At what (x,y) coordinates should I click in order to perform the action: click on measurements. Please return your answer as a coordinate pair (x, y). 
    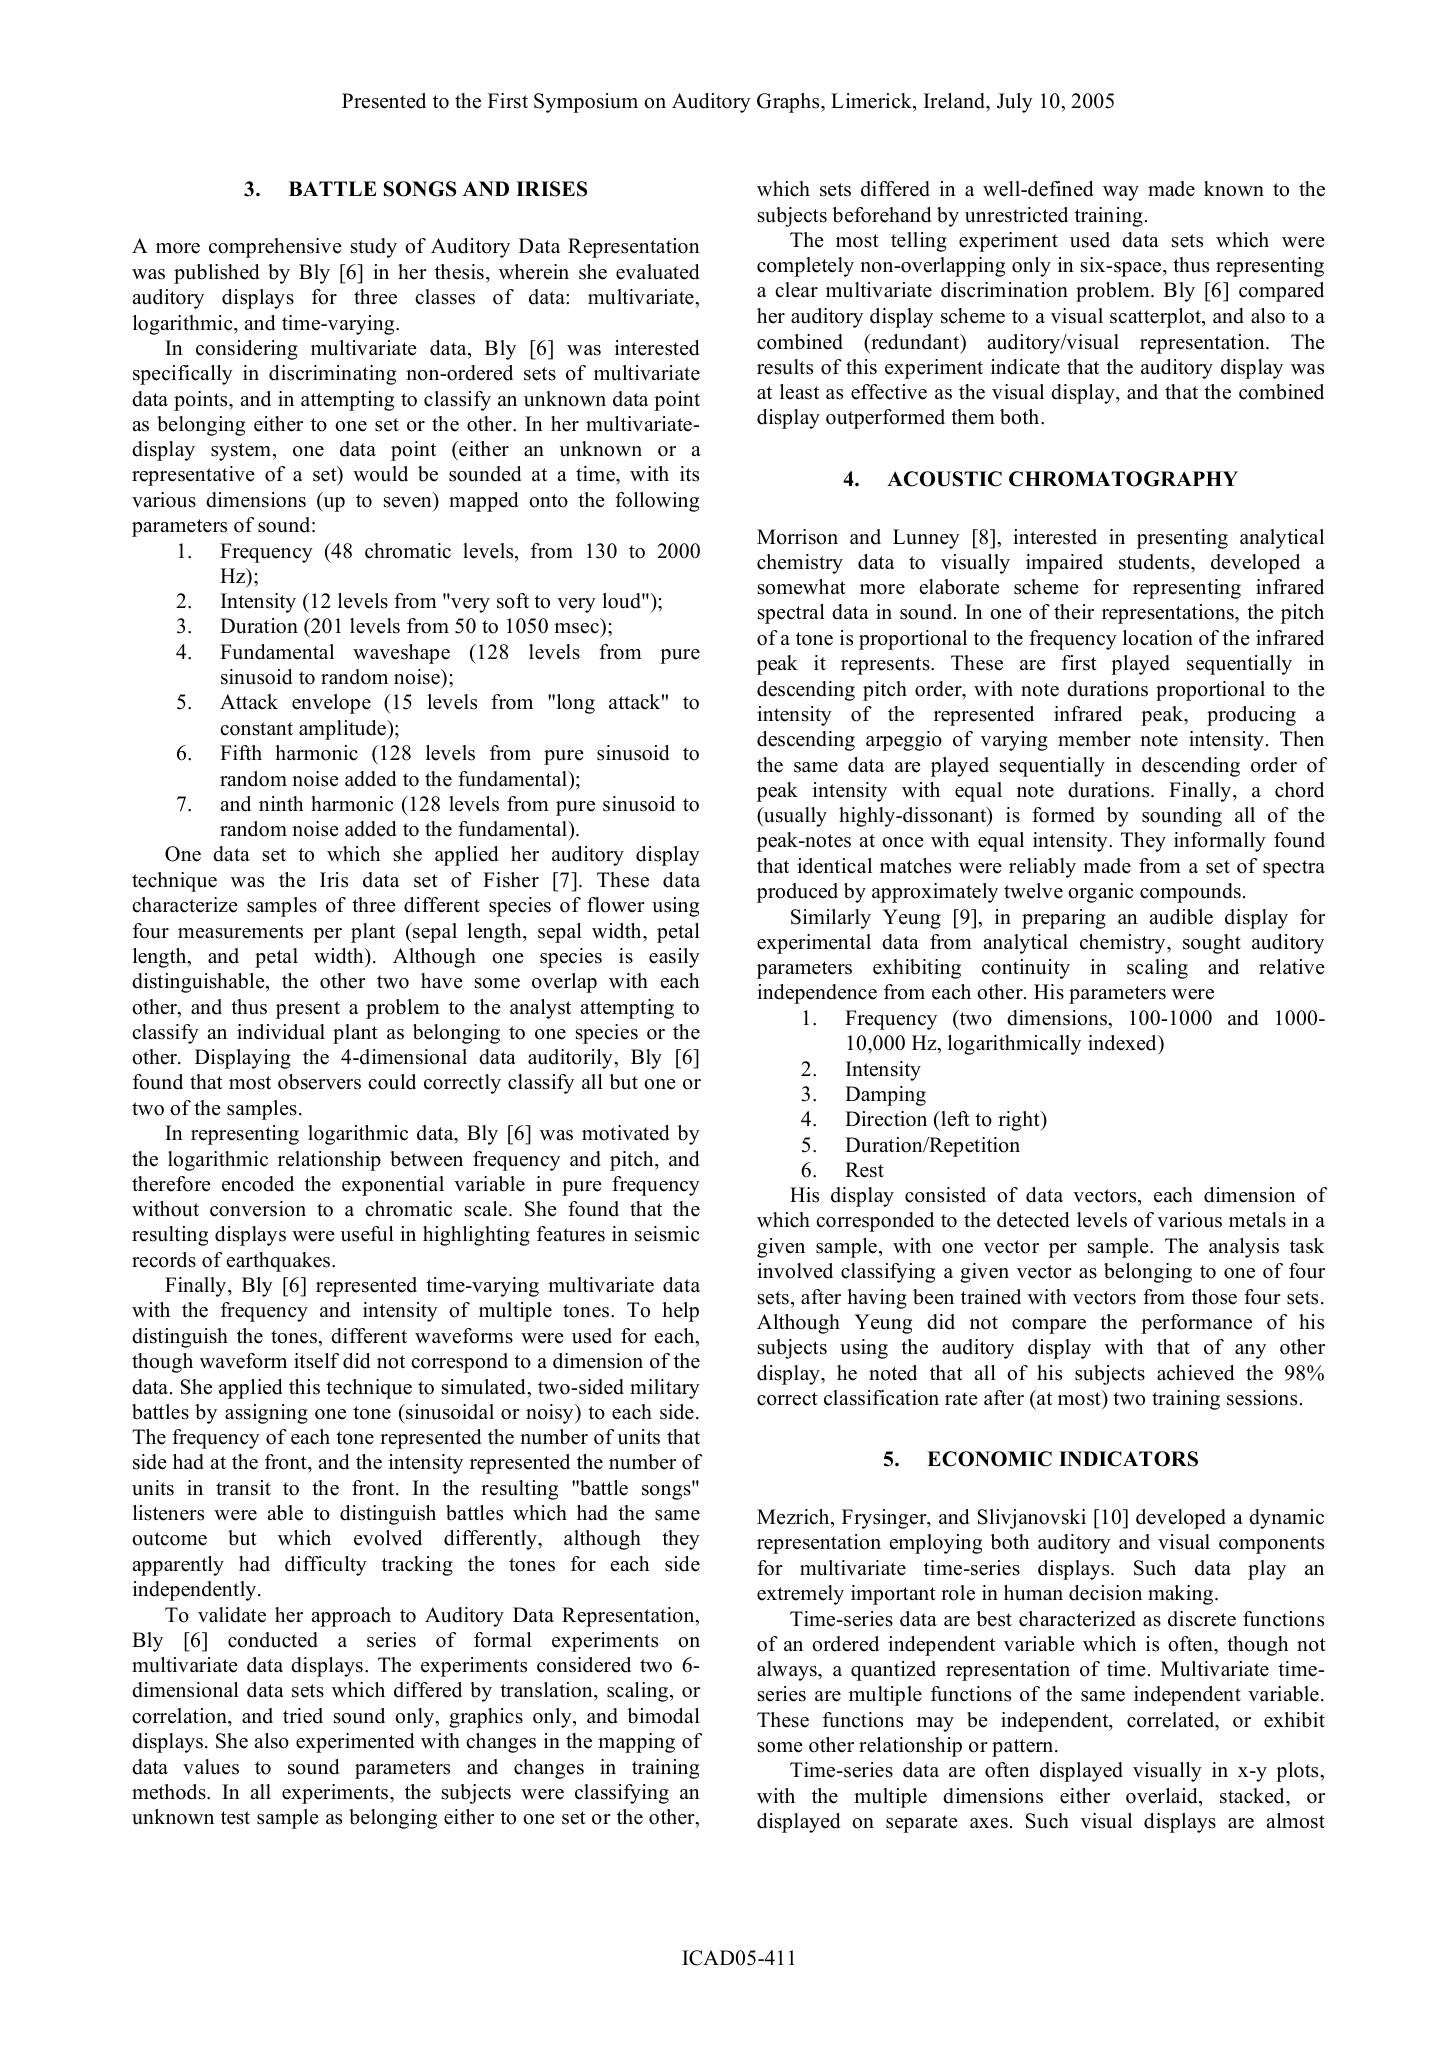
    Looking at the image, I should click on (240, 932).
